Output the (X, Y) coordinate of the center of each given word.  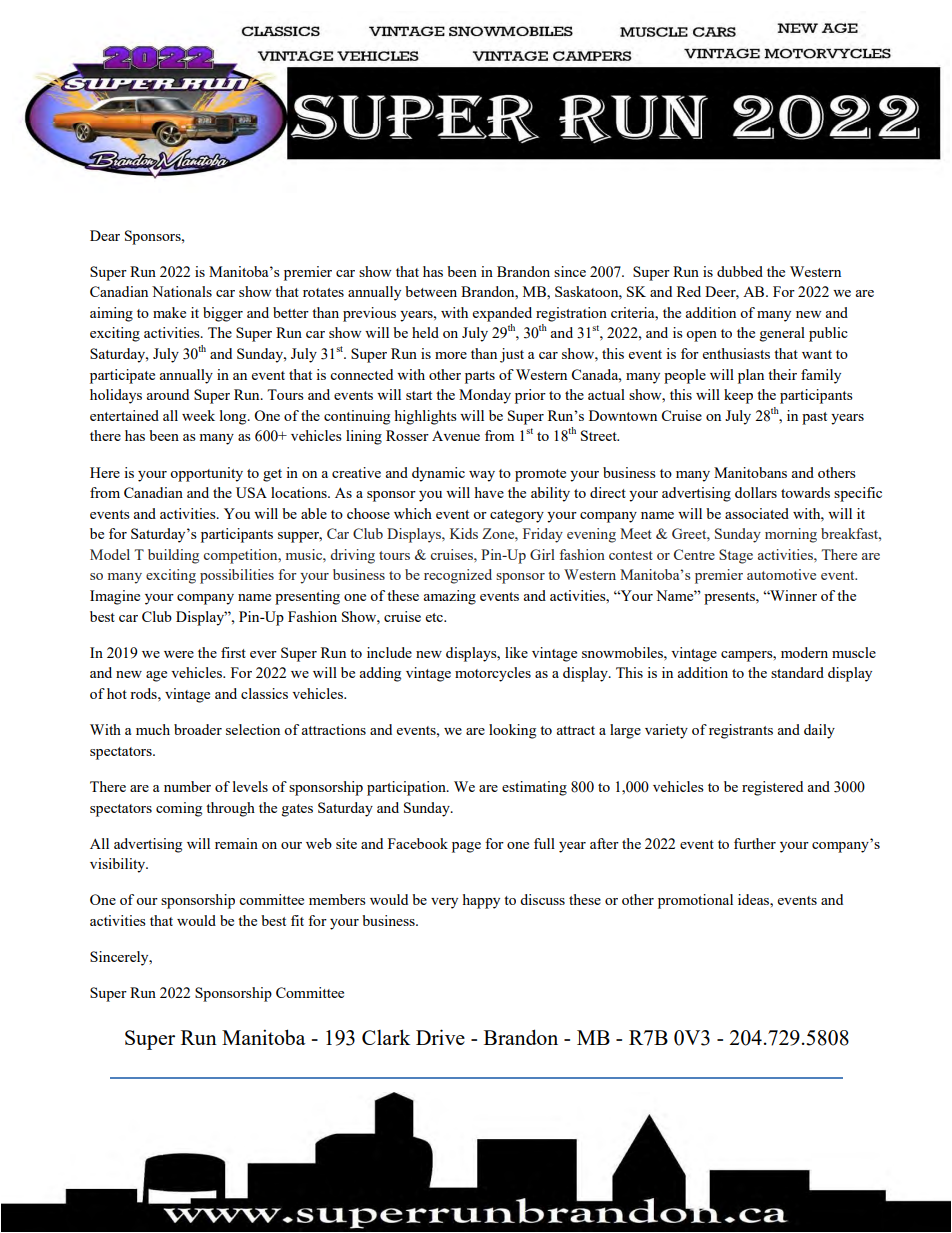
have (489, 492)
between (431, 291)
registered (772, 788)
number (187, 786)
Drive (440, 1037)
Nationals (182, 291)
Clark (386, 1037)
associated (757, 513)
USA (251, 492)
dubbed (740, 271)
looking (512, 731)
